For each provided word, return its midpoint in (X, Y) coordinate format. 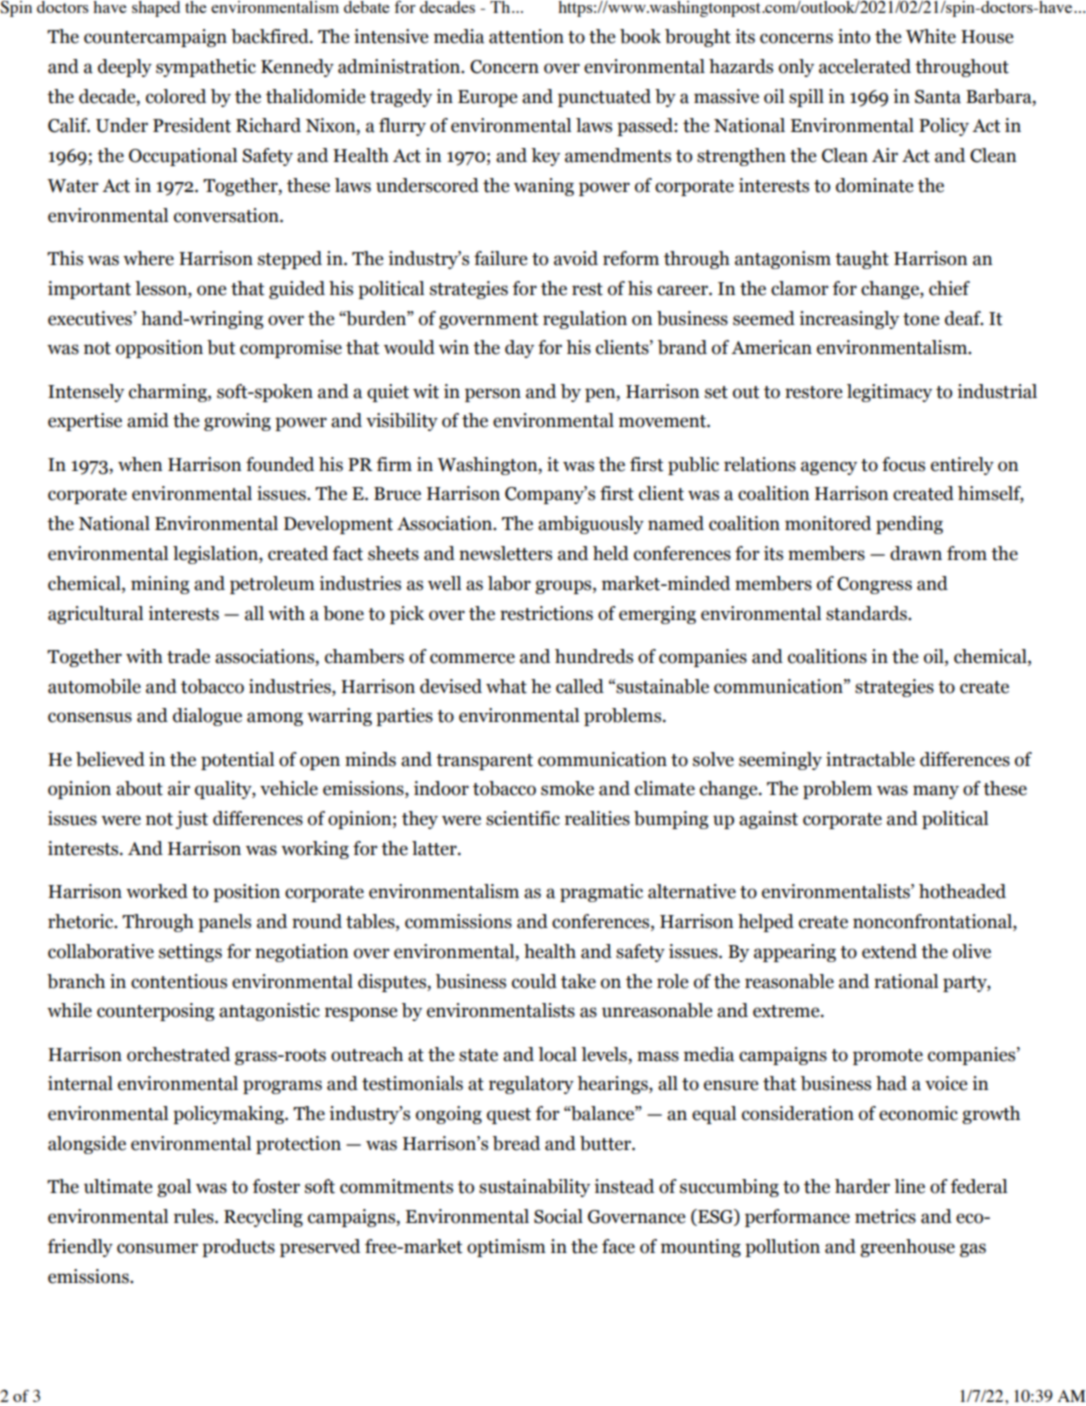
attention (526, 36)
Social (558, 1216)
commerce (472, 658)
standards (867, 613)
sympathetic (206, 68)
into (854, 36)
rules (195, 1216)
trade (188, 656)
